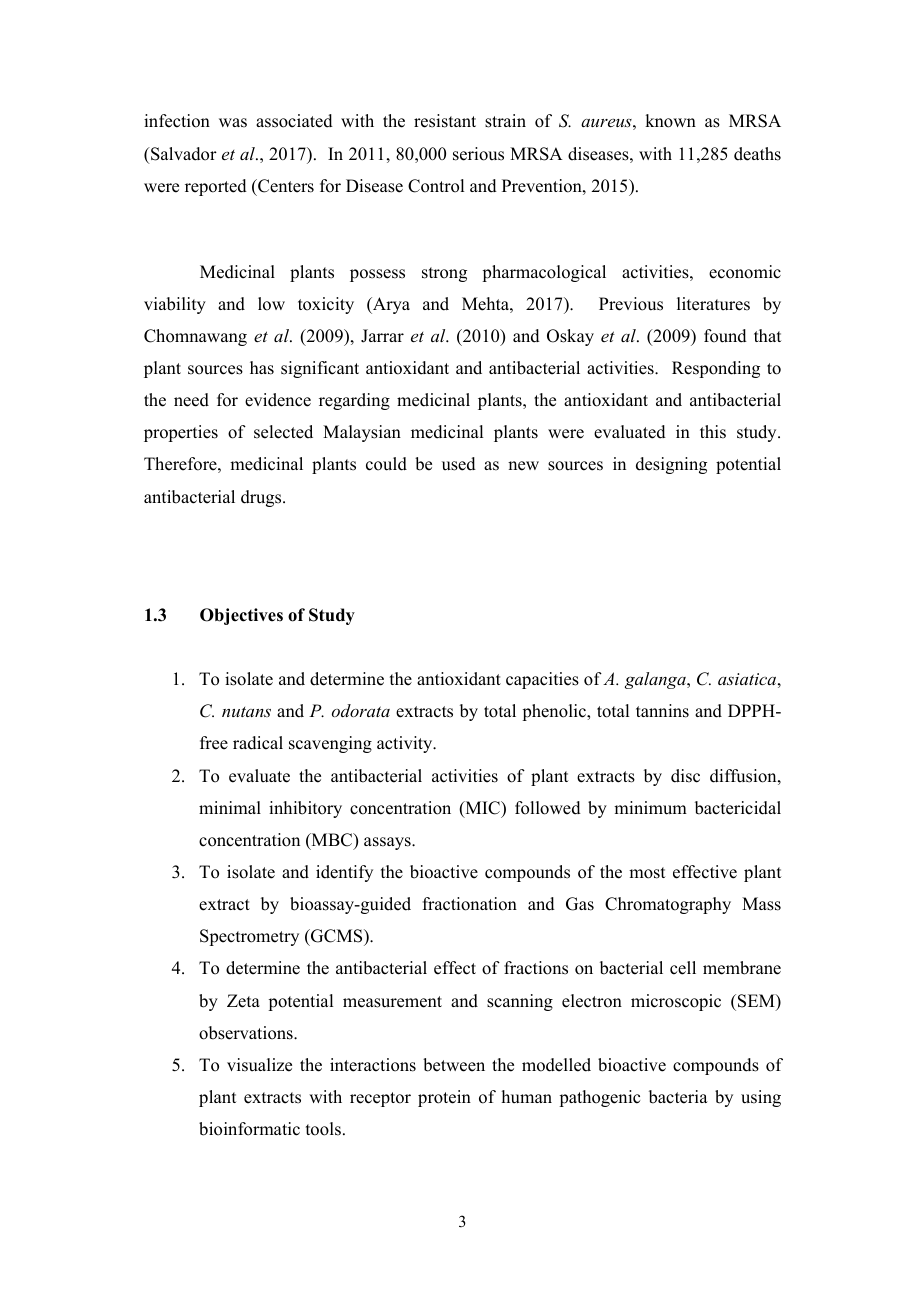  I want to click on Responding, so click(716, 369).
